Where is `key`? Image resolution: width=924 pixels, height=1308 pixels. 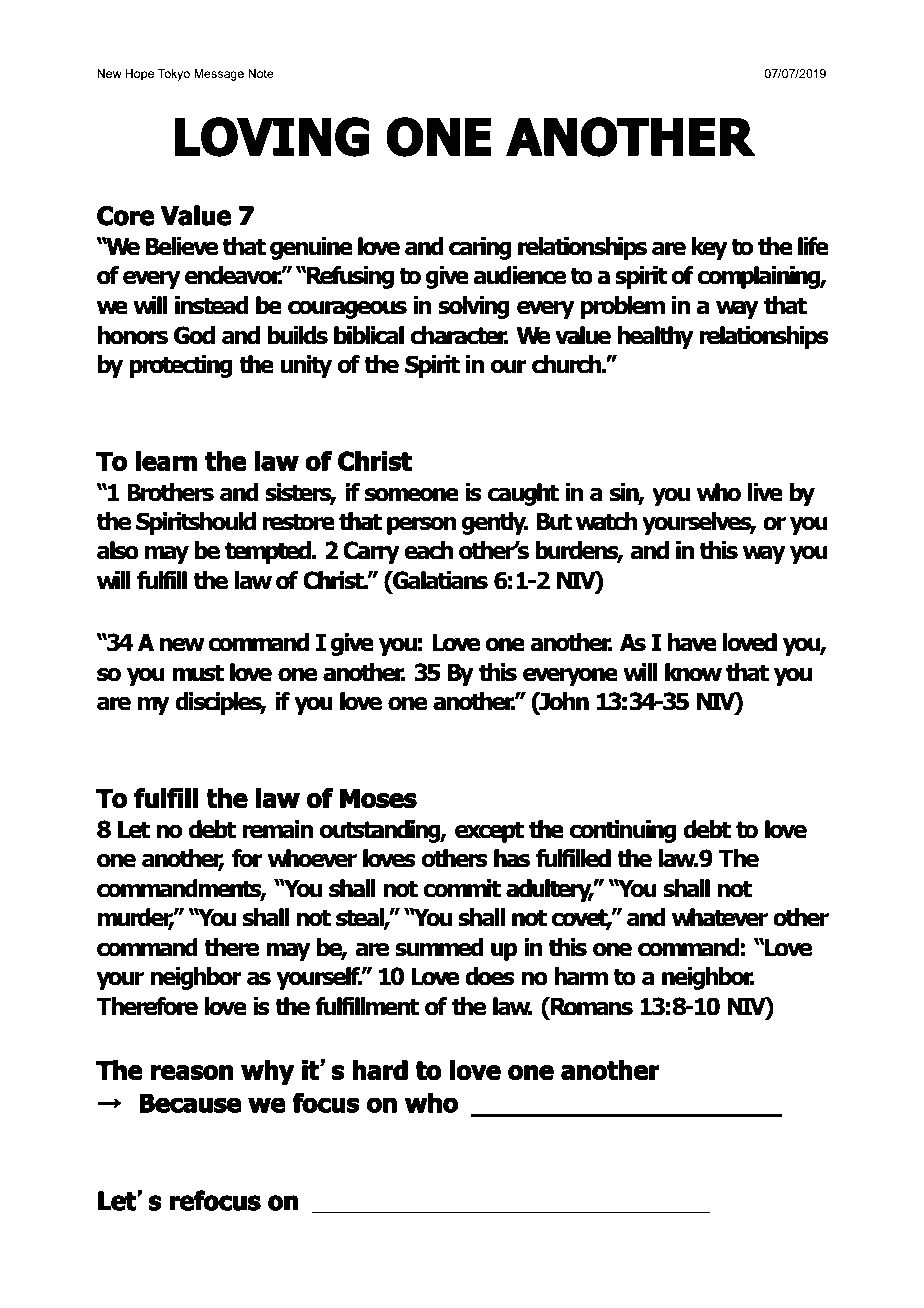
key is located at coordinates (709, 248).
